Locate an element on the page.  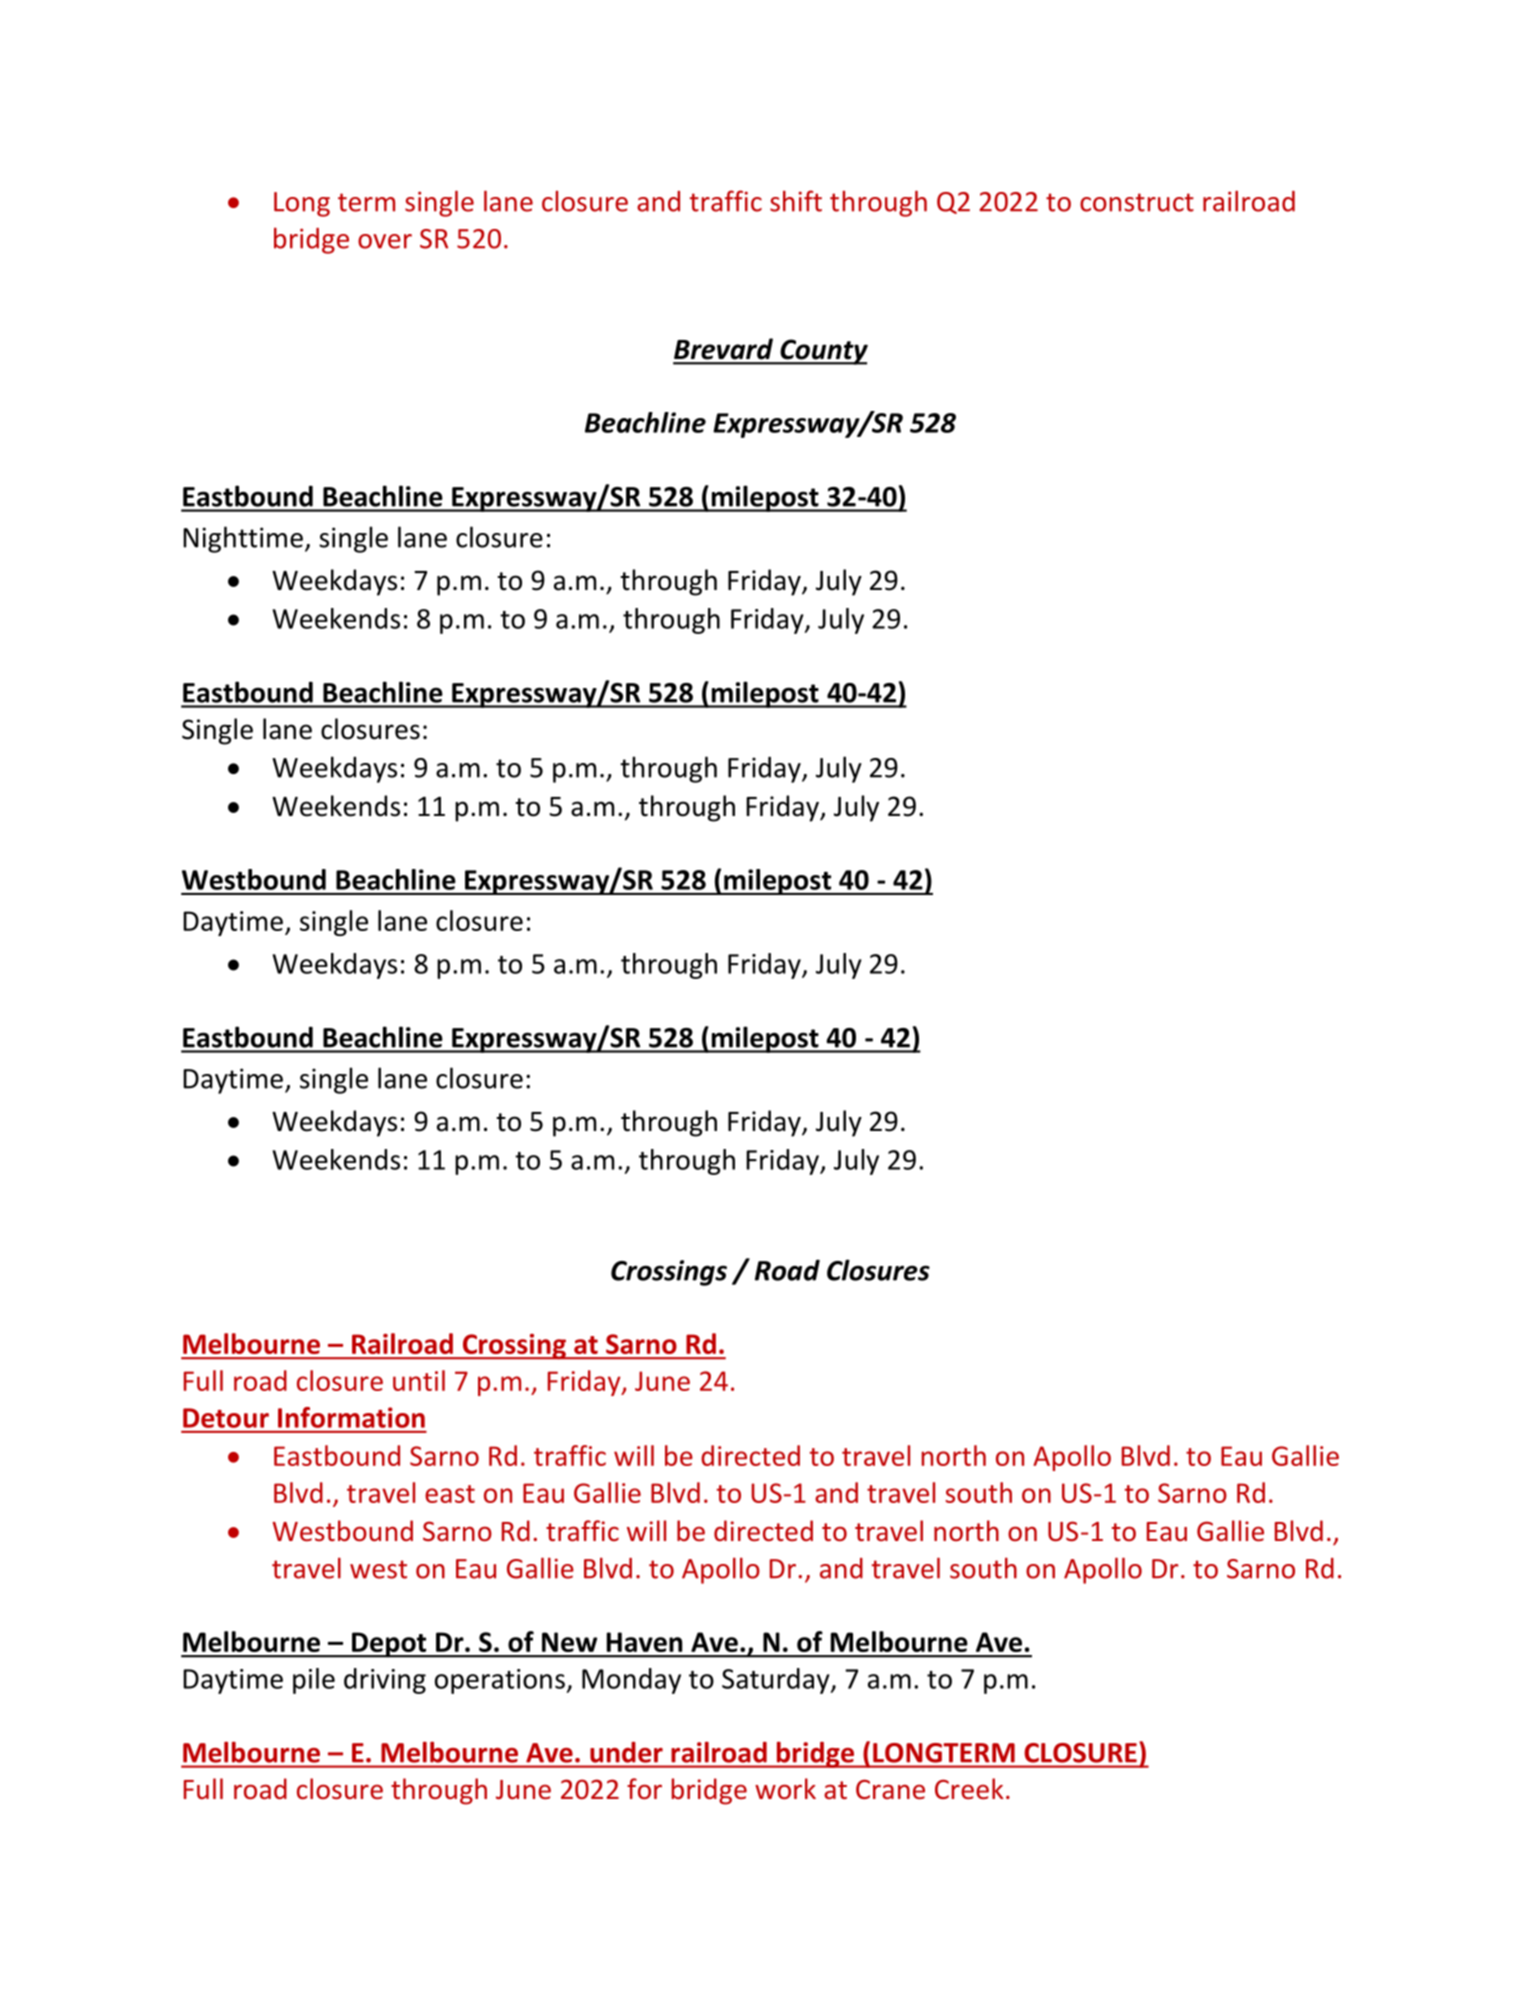
pile is located at coordinates (314, 1681).
